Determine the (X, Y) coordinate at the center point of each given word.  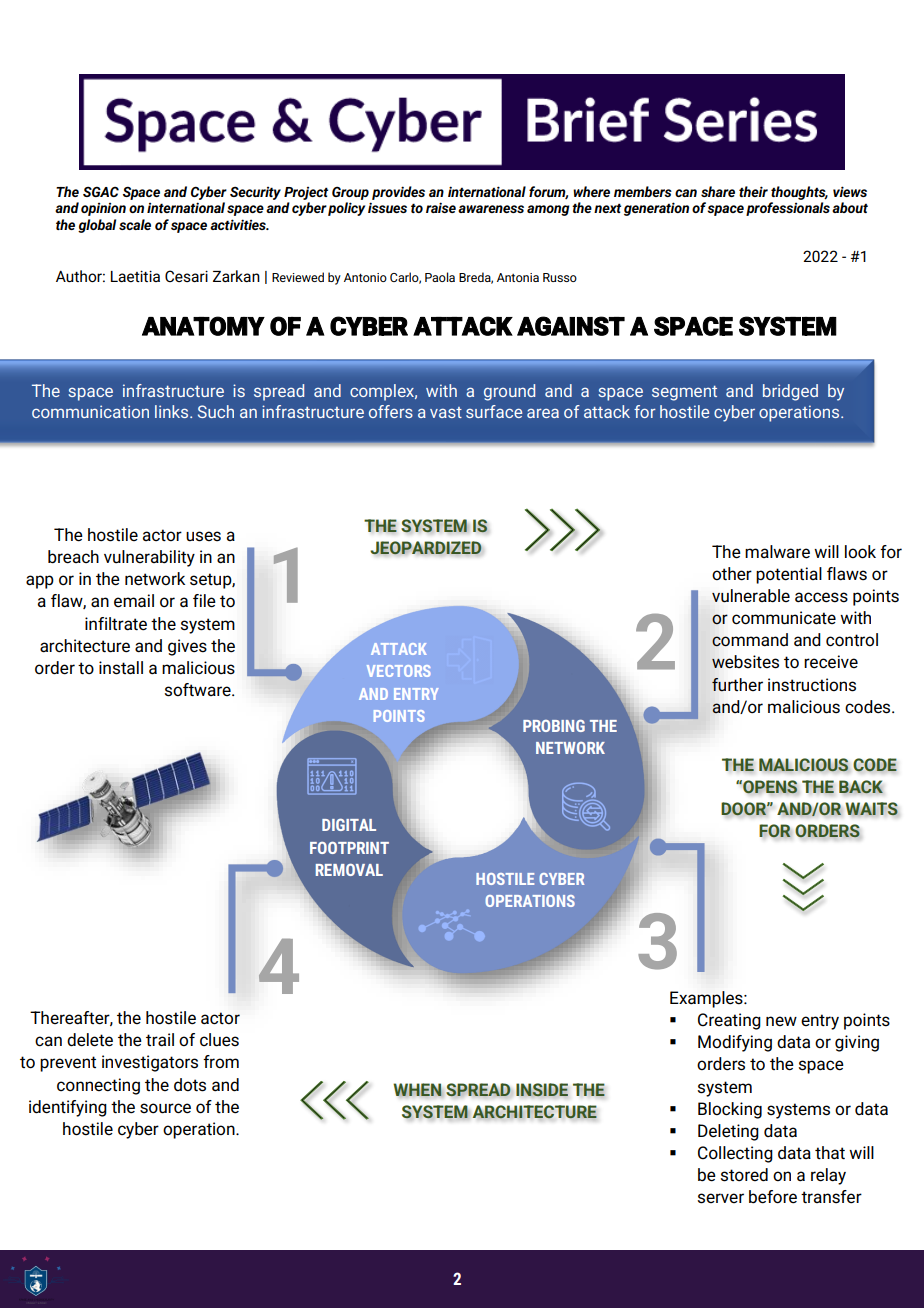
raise (441, 207)
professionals (788, 209)
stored (744, 1175)
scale (135, 224)
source (165, 1108)
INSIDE (542, 1090)
